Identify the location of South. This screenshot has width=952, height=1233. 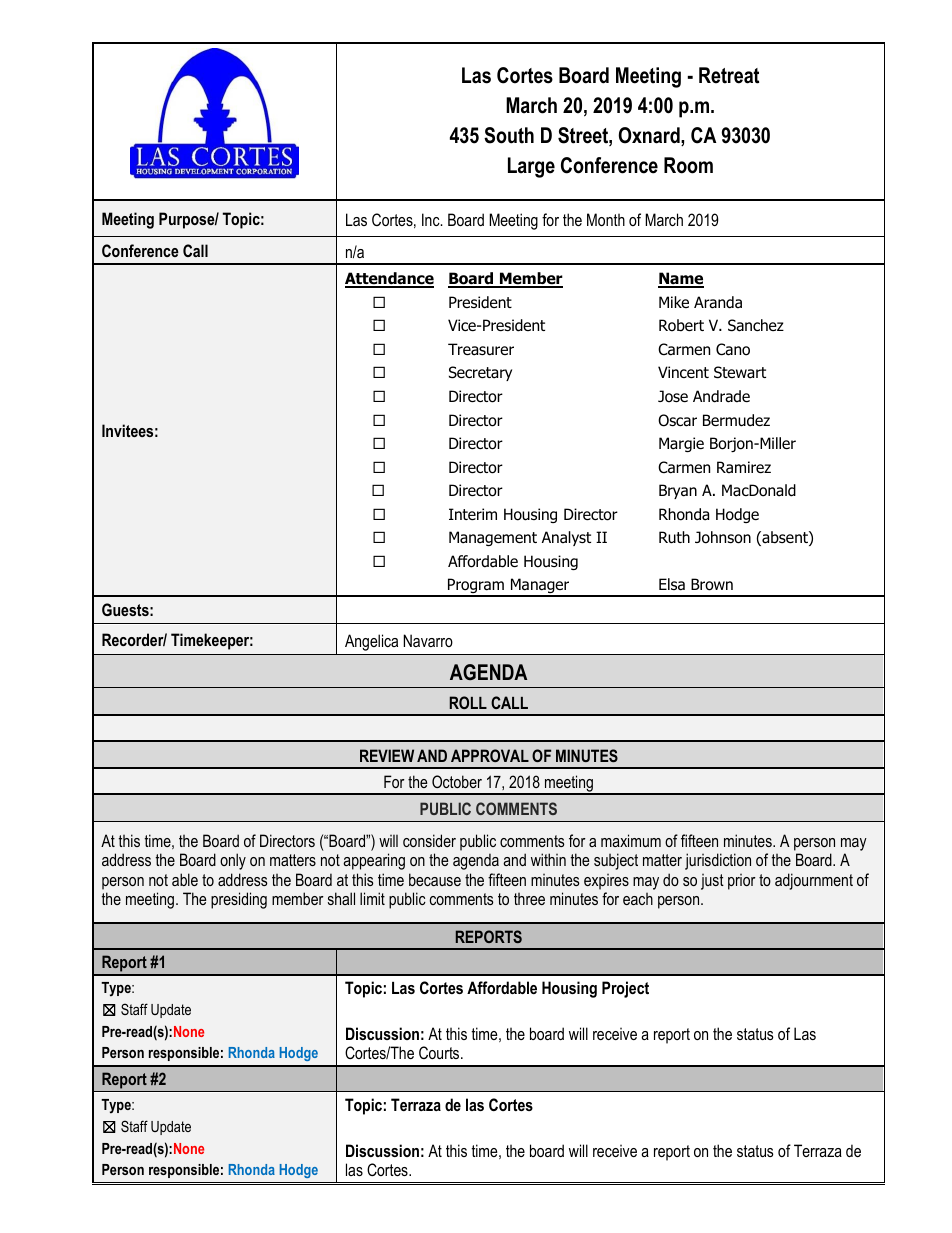
(509, 135).
